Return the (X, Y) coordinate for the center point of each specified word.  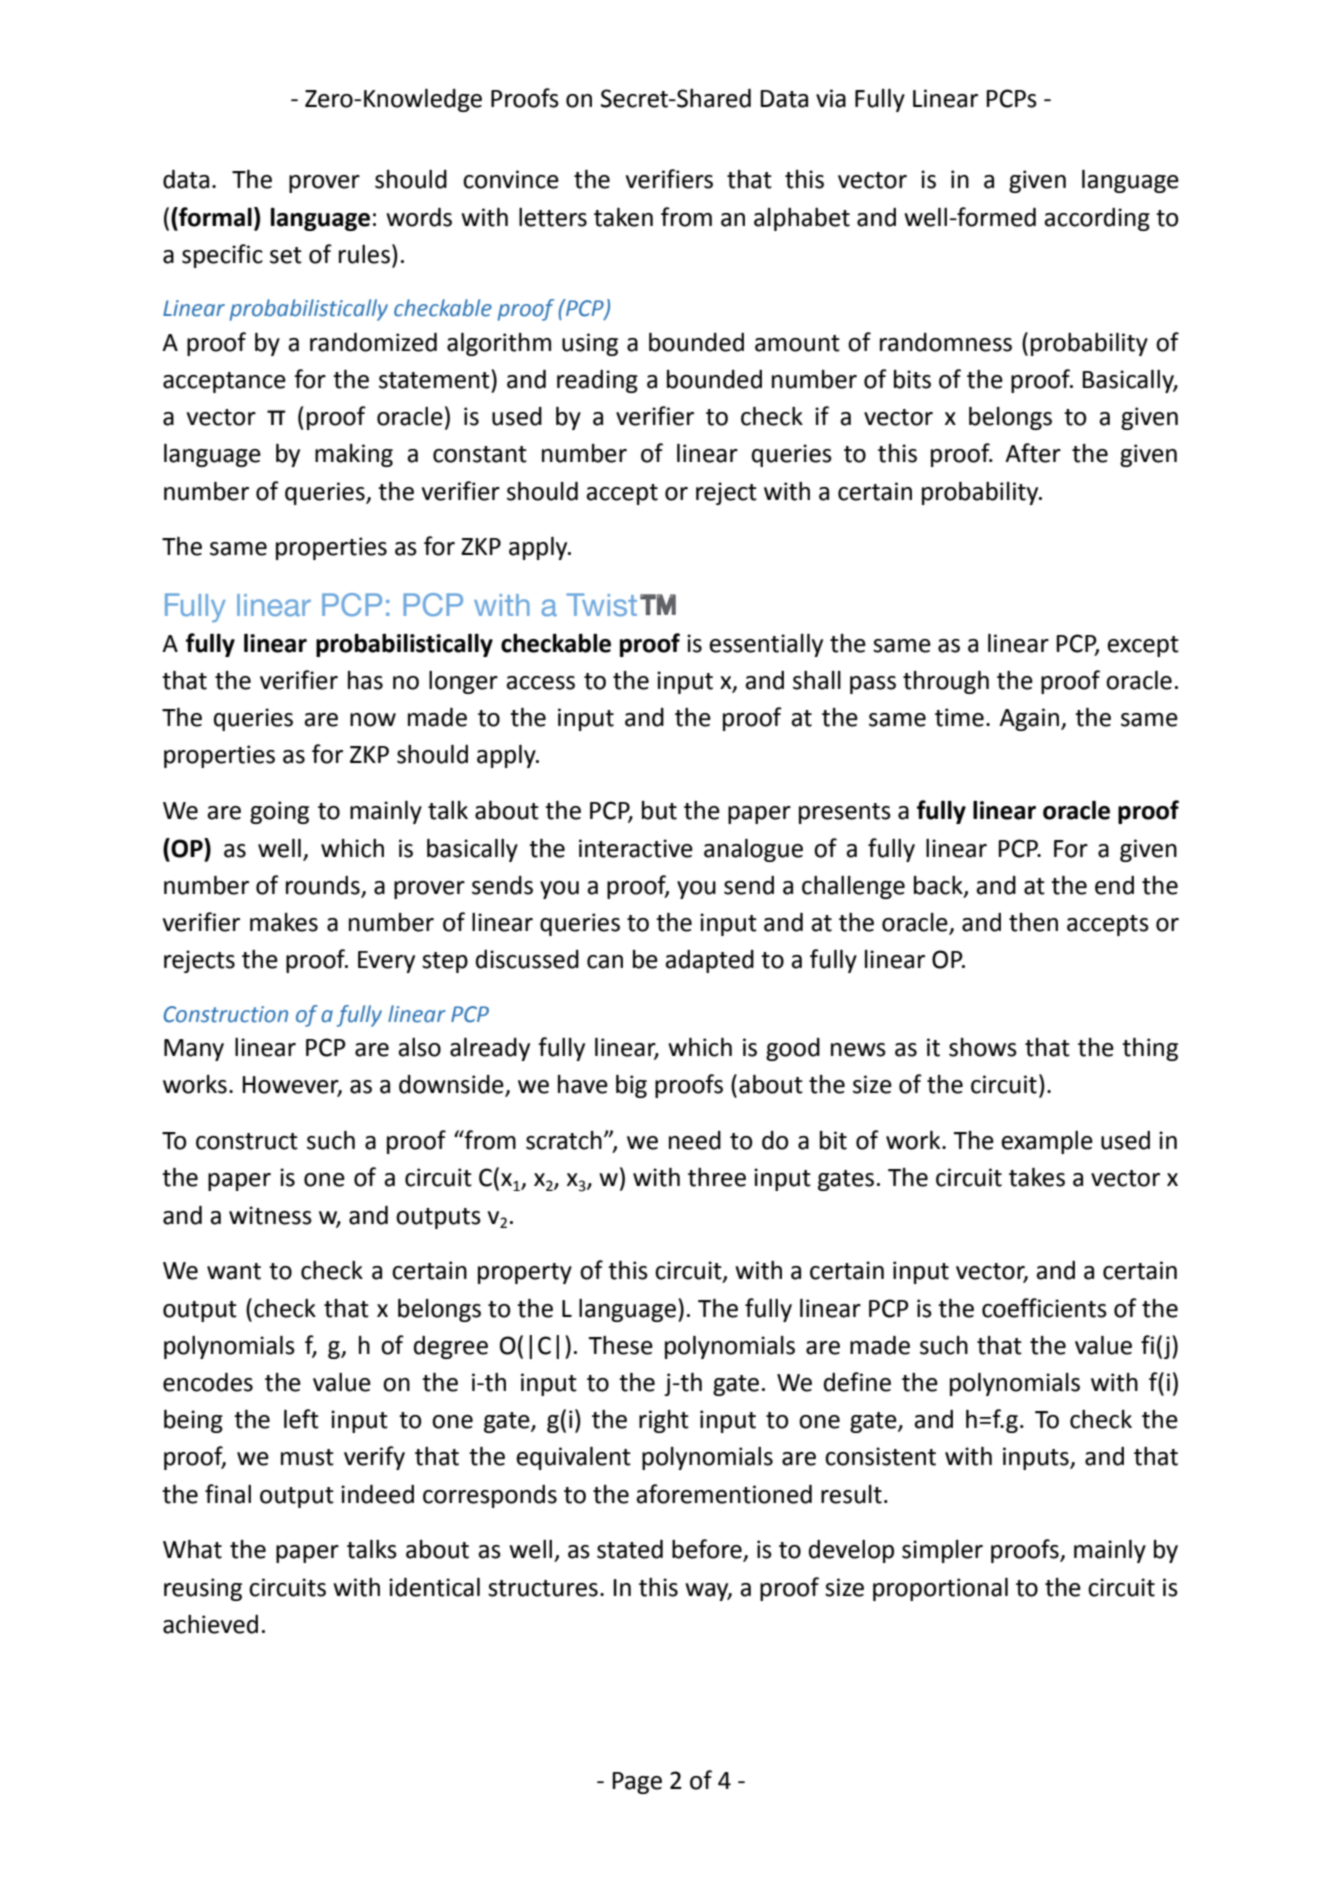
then (1033, 922)
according (1097, 219)
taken (623, 217)
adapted (709, 961)
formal (214, 217)
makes (284, 922)
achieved (210, 1624)
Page (637, 1783)
